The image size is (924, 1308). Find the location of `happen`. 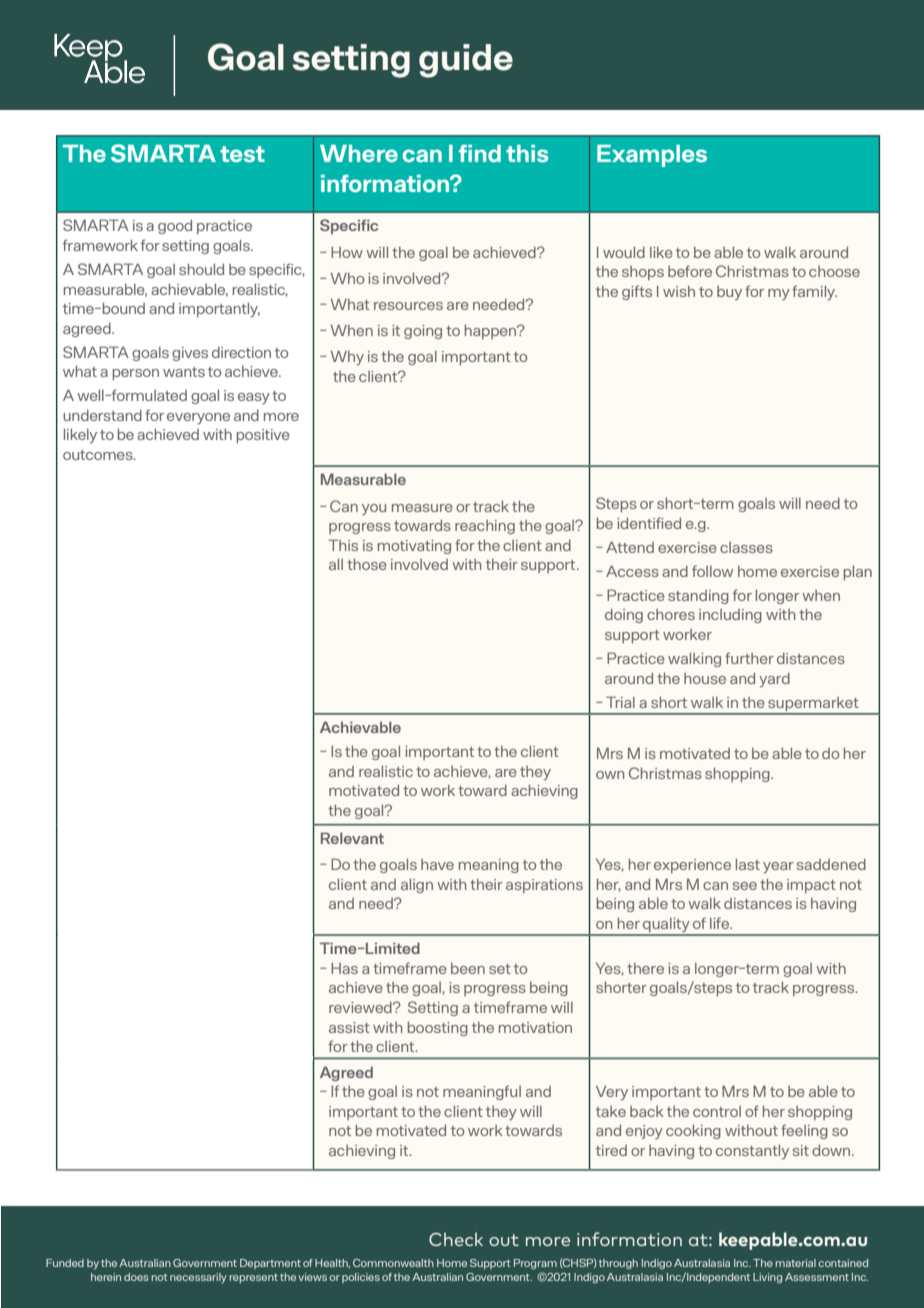

happen is located at coordinates (492, 332).
